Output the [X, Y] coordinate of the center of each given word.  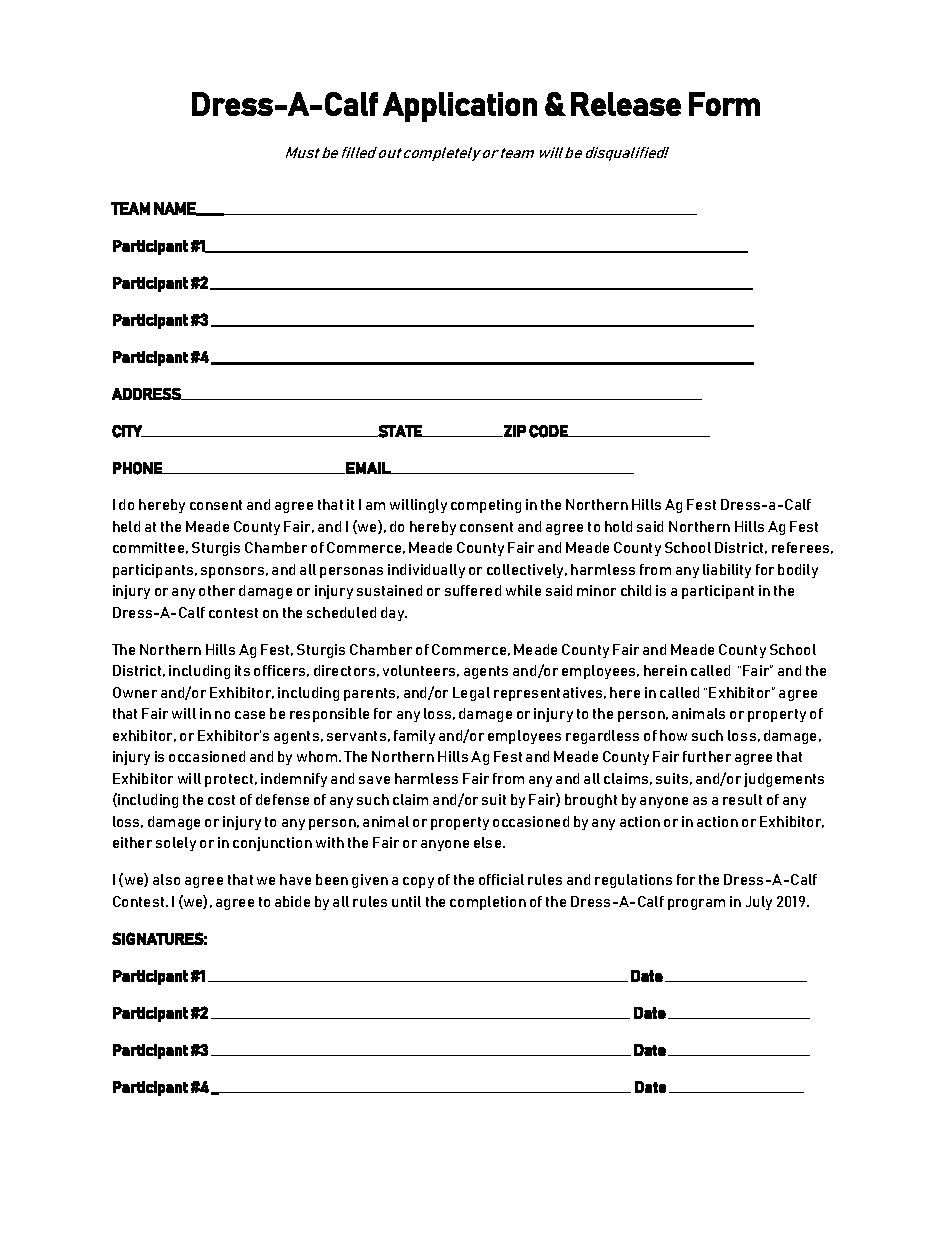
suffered [473, 590]
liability [727, 571]
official [501, 879]
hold [618, 526]
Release [626, 104]
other [217, 590]
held [126, 526]
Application [460, 107]
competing [486, 506]
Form [724, 104]
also [166, 879]
